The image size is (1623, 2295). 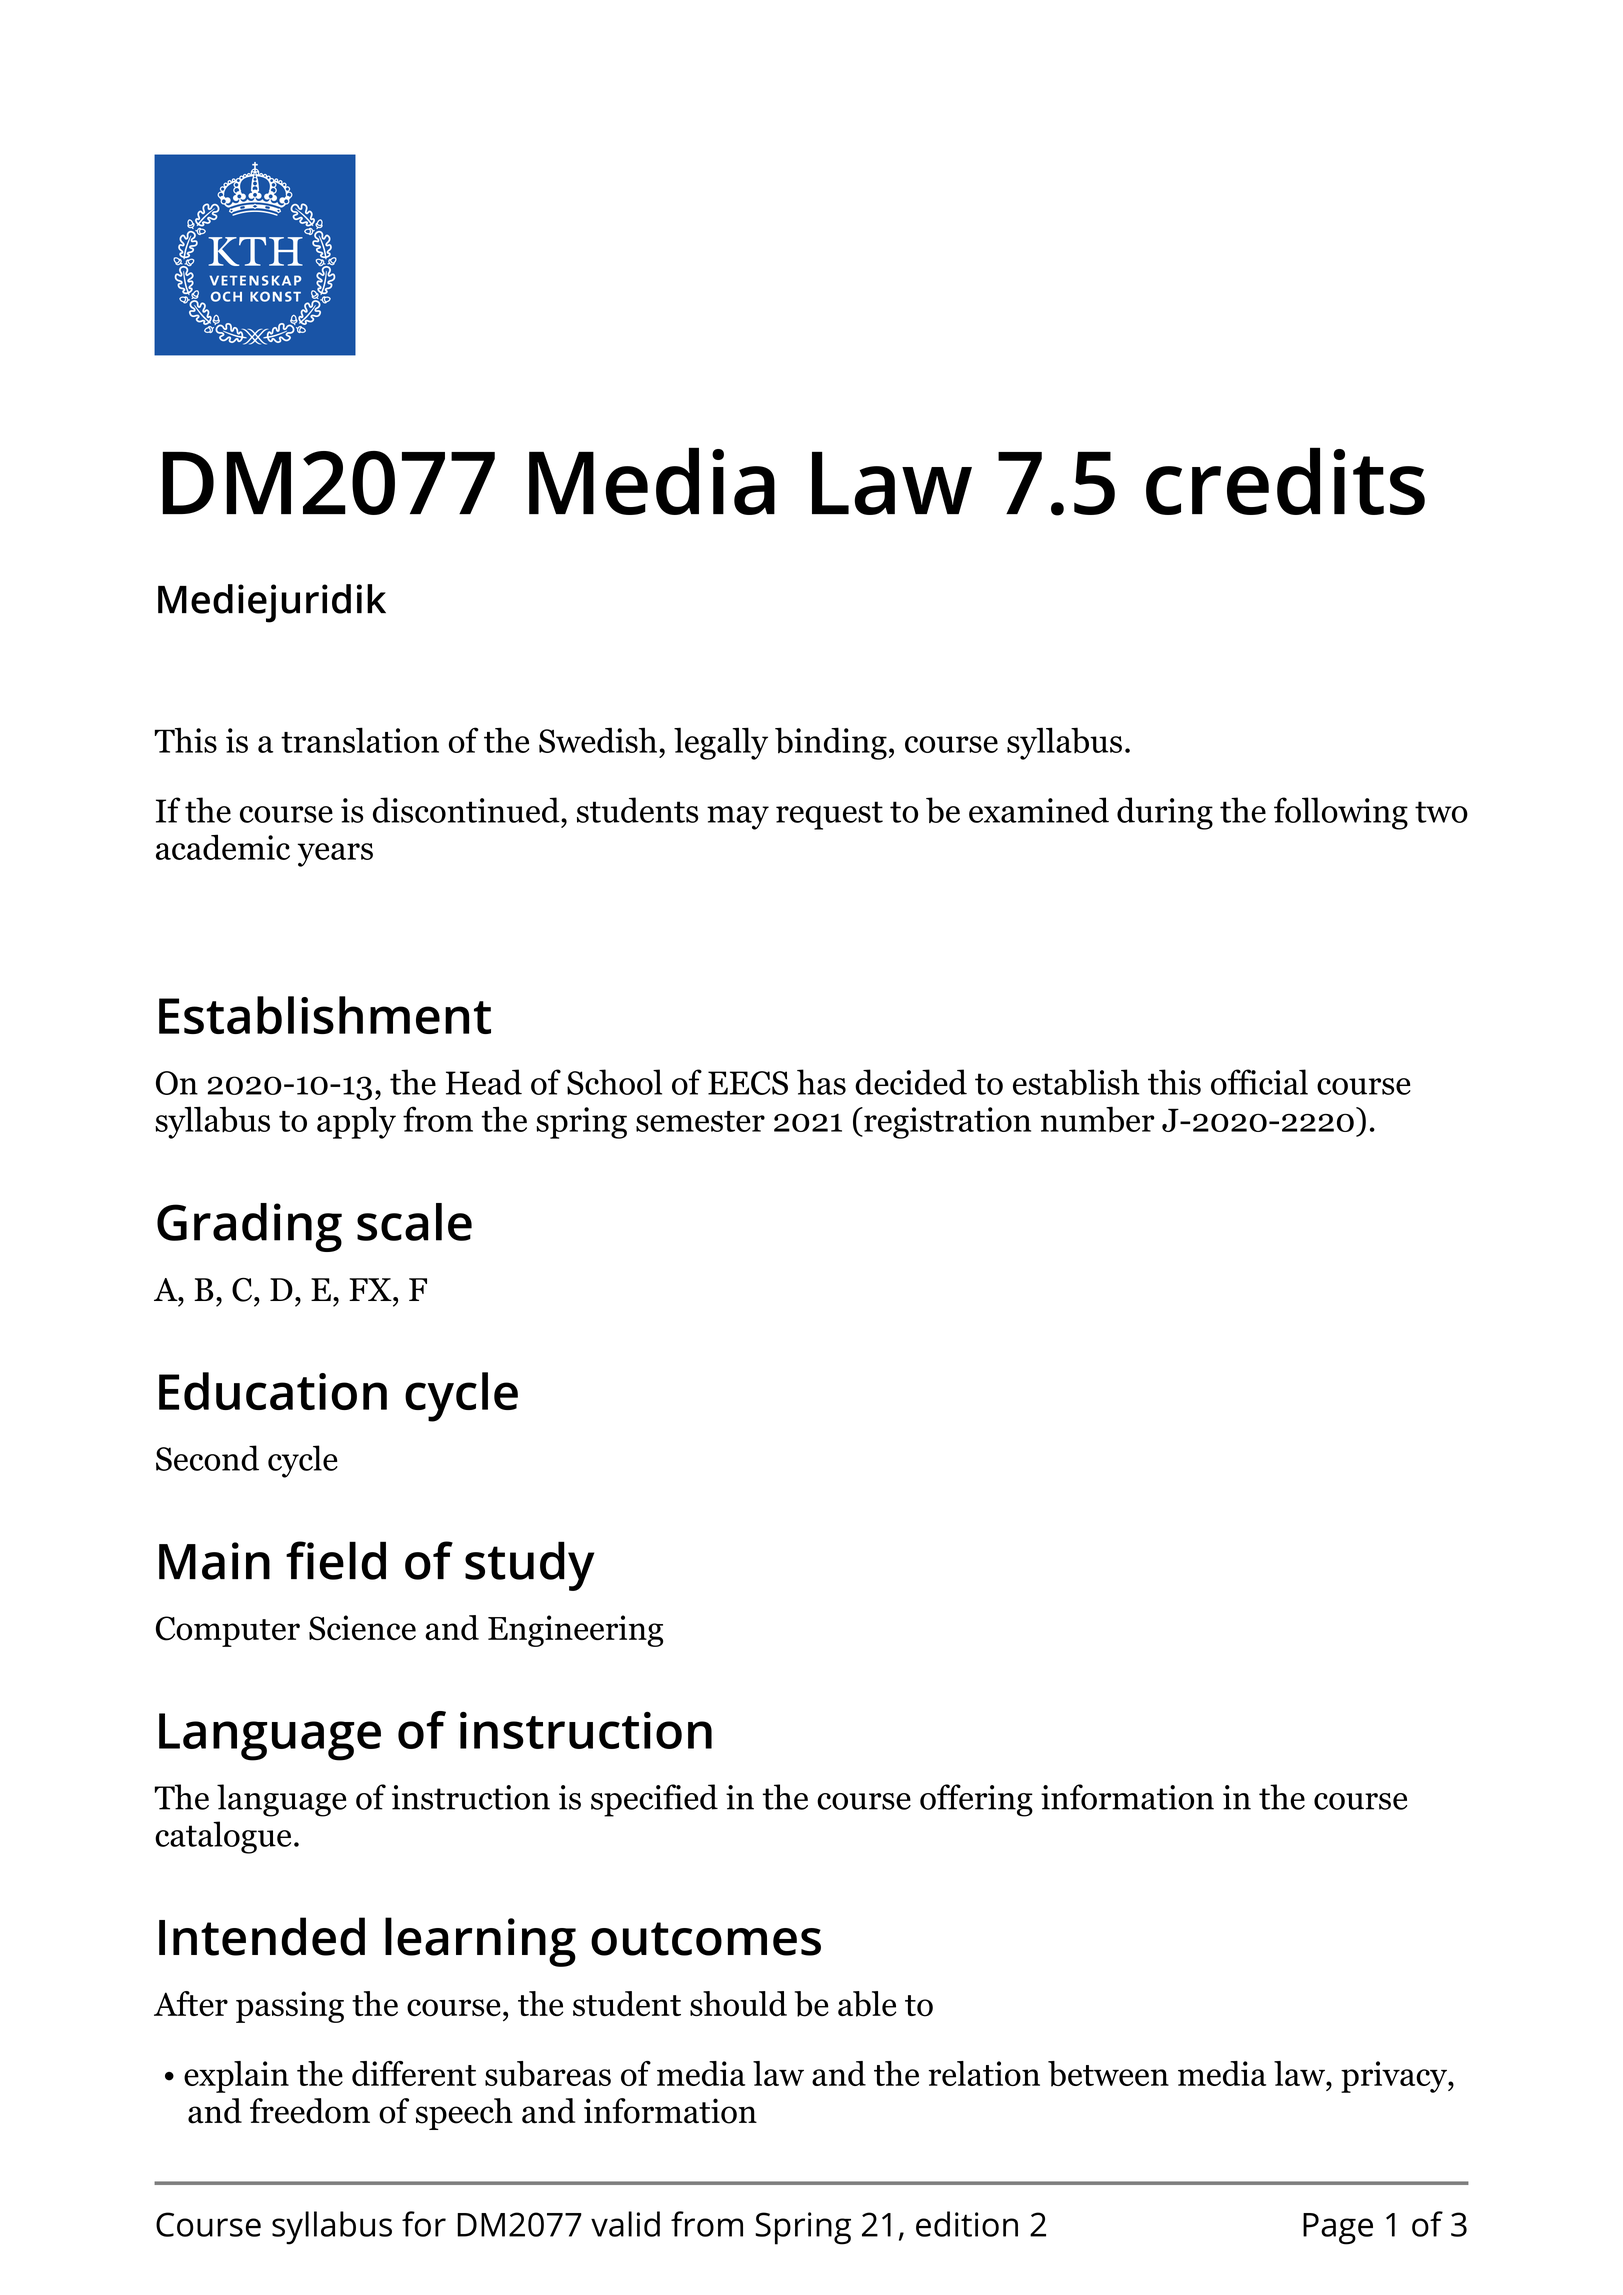 I want to click on edition, so click(x=967, y=2224).
